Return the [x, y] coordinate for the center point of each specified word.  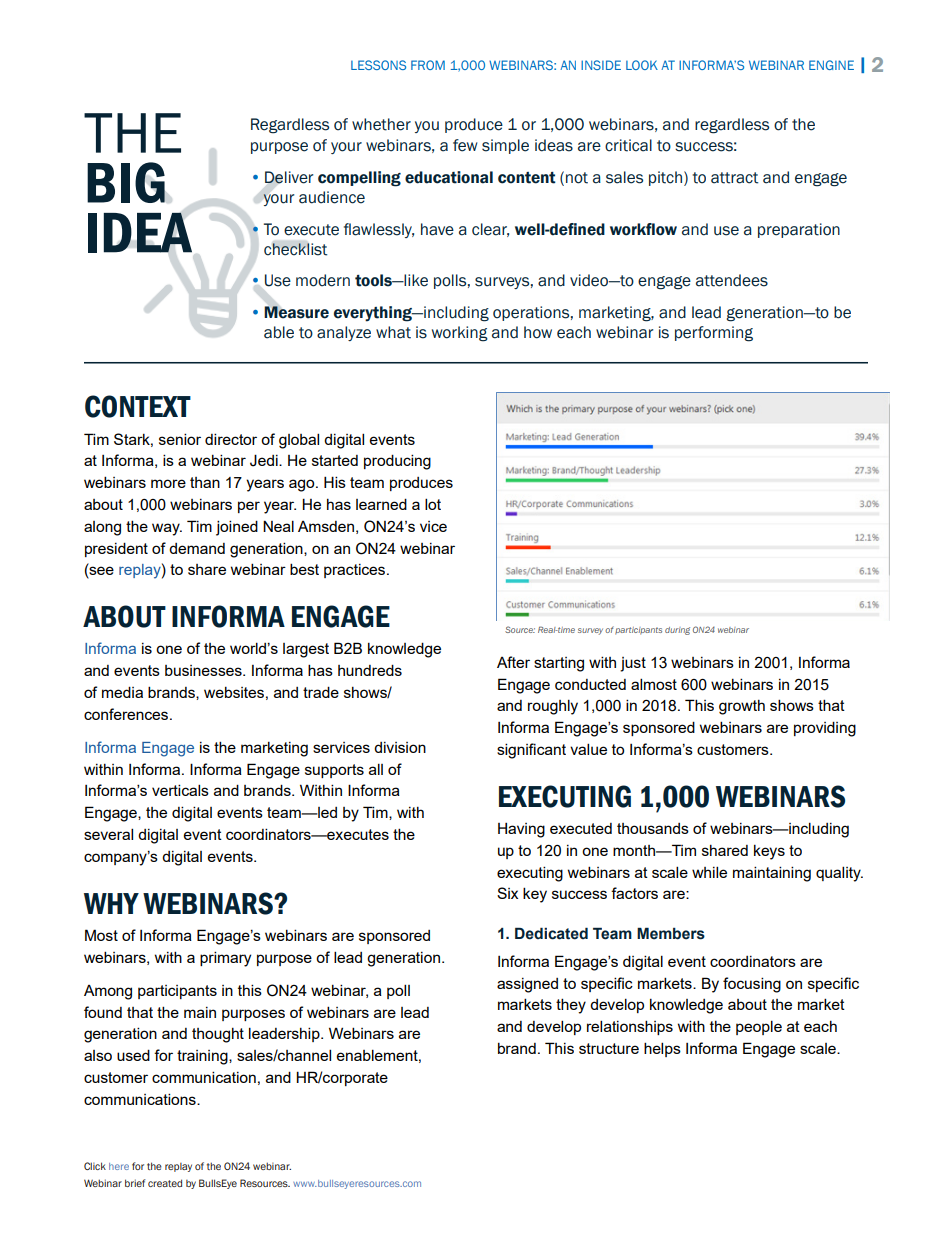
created [165, 1183]
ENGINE [831, 65]
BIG [126, 182]
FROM [428, 65]
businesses [204, 670]
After [513, 662]
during [677, 631]
